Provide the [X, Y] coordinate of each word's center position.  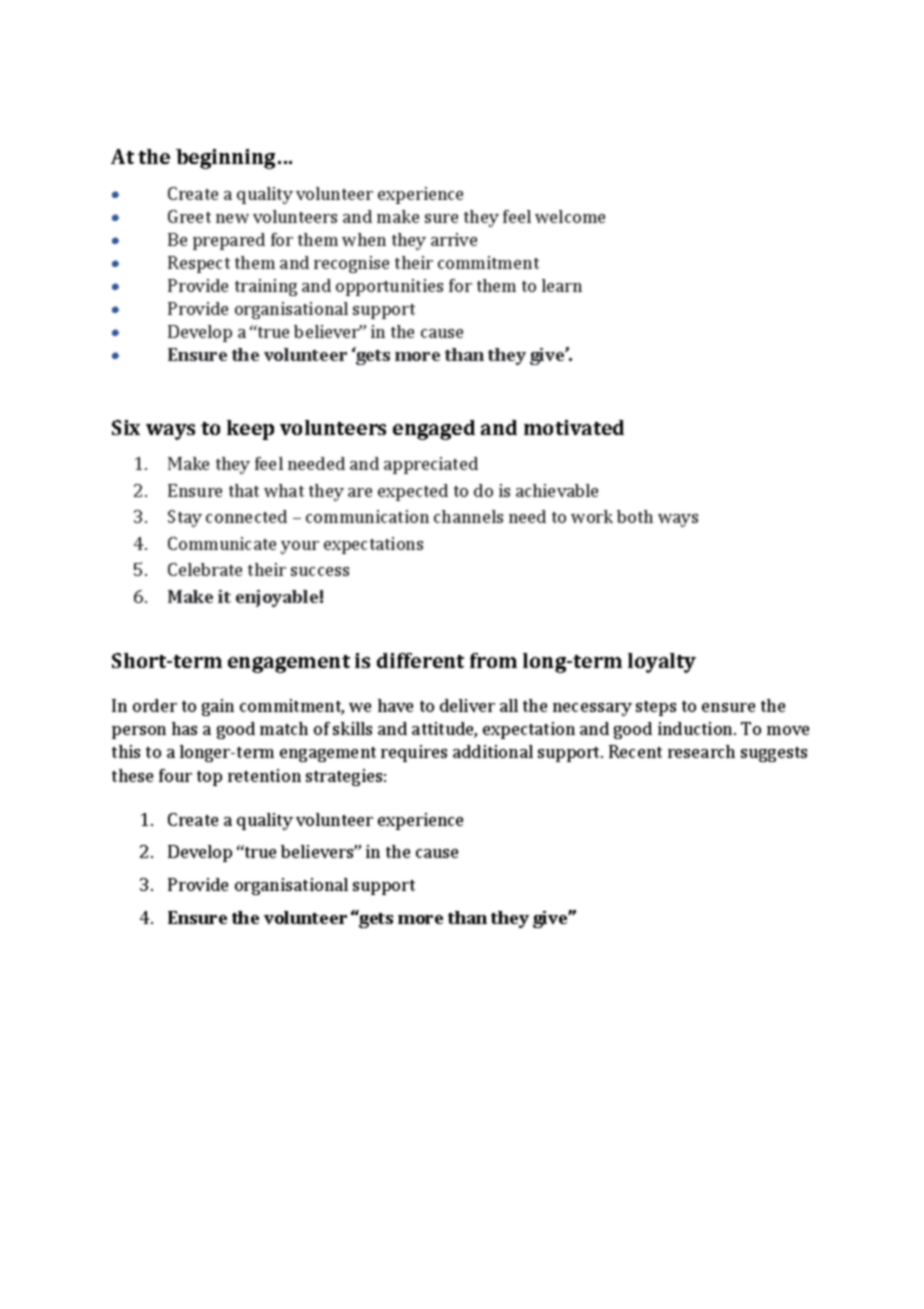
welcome [570, 216]
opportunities [389, 287]
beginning [225, 159]
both [635, 516]
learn [562, 285]
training [266, 287]
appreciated [431, 465]
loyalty [662, 663]
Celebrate [205, 569]
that [244, 490]
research [701, 751]
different [420, 660]
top [209, 778]
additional [493, 751]
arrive [454, 239]
